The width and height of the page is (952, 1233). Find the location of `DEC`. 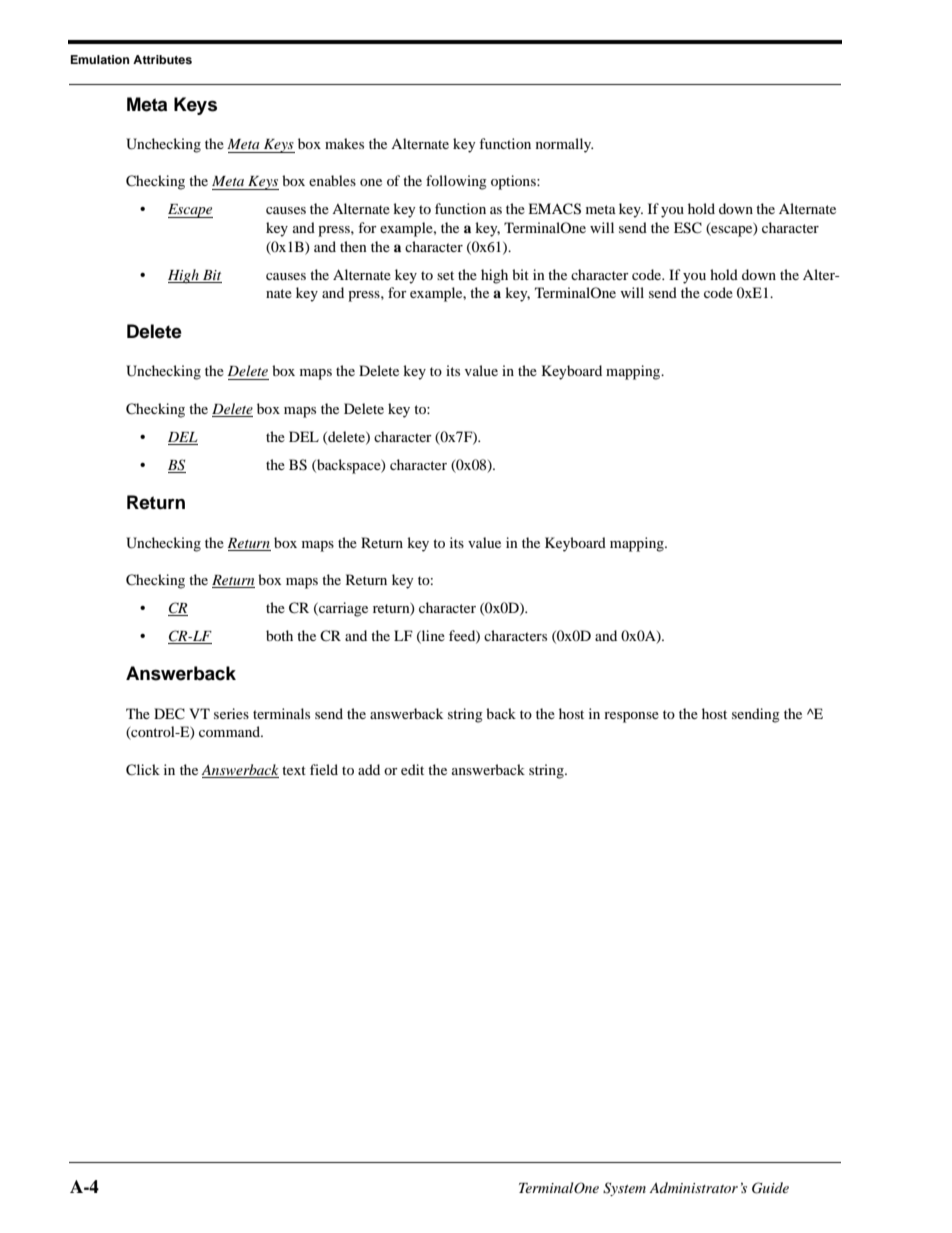

DEC is located at coordinates (169, 714).
